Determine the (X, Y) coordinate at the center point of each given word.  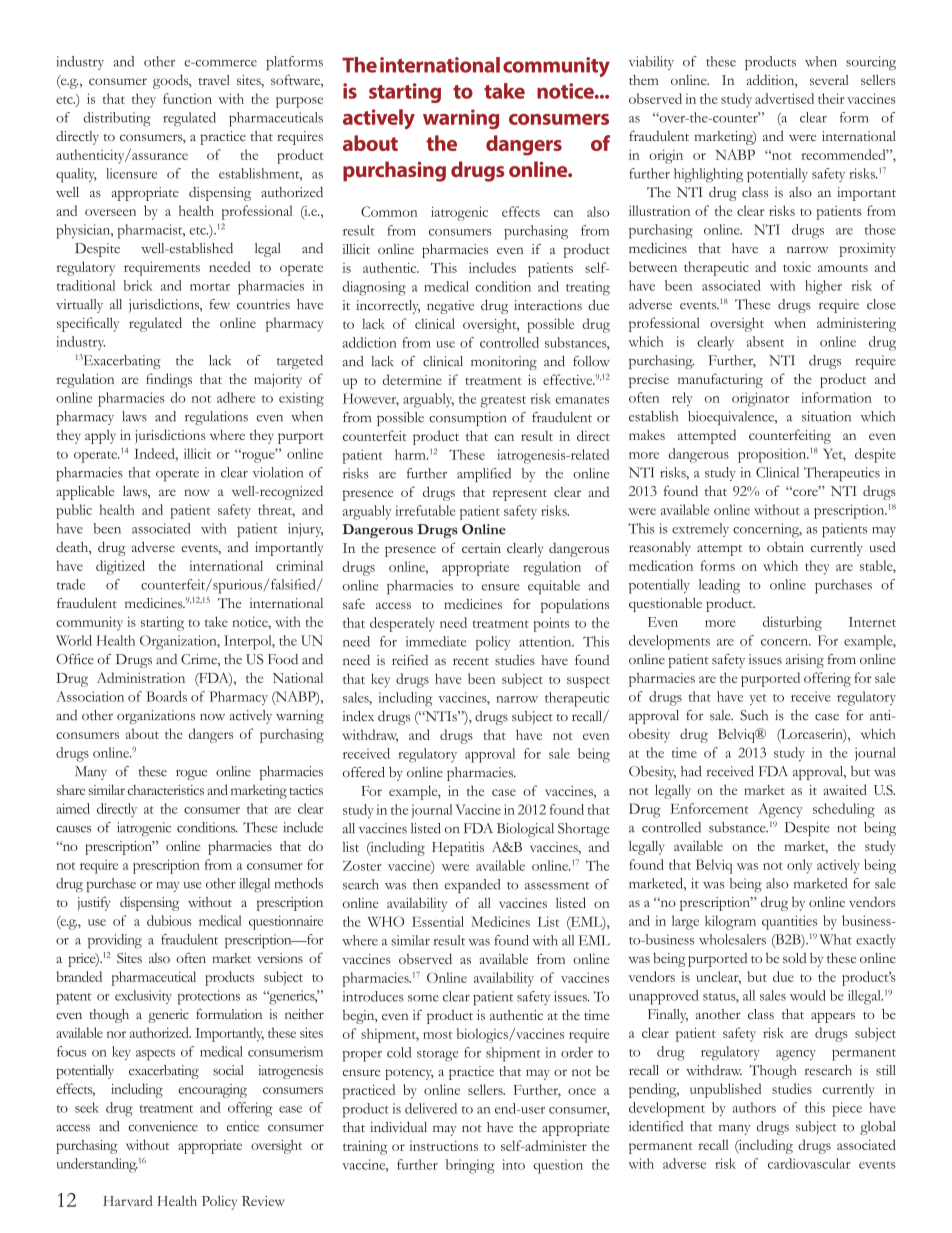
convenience (163, 1126)
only (799, 866)
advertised (784, 98)
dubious (169, 920)
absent (765, 341)
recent (471, 661)
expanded (472, 886)
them (644, 80)
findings (169, 380)
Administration (141, 677)
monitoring (504, 363)
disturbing (792, 623)
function (187, 98)
